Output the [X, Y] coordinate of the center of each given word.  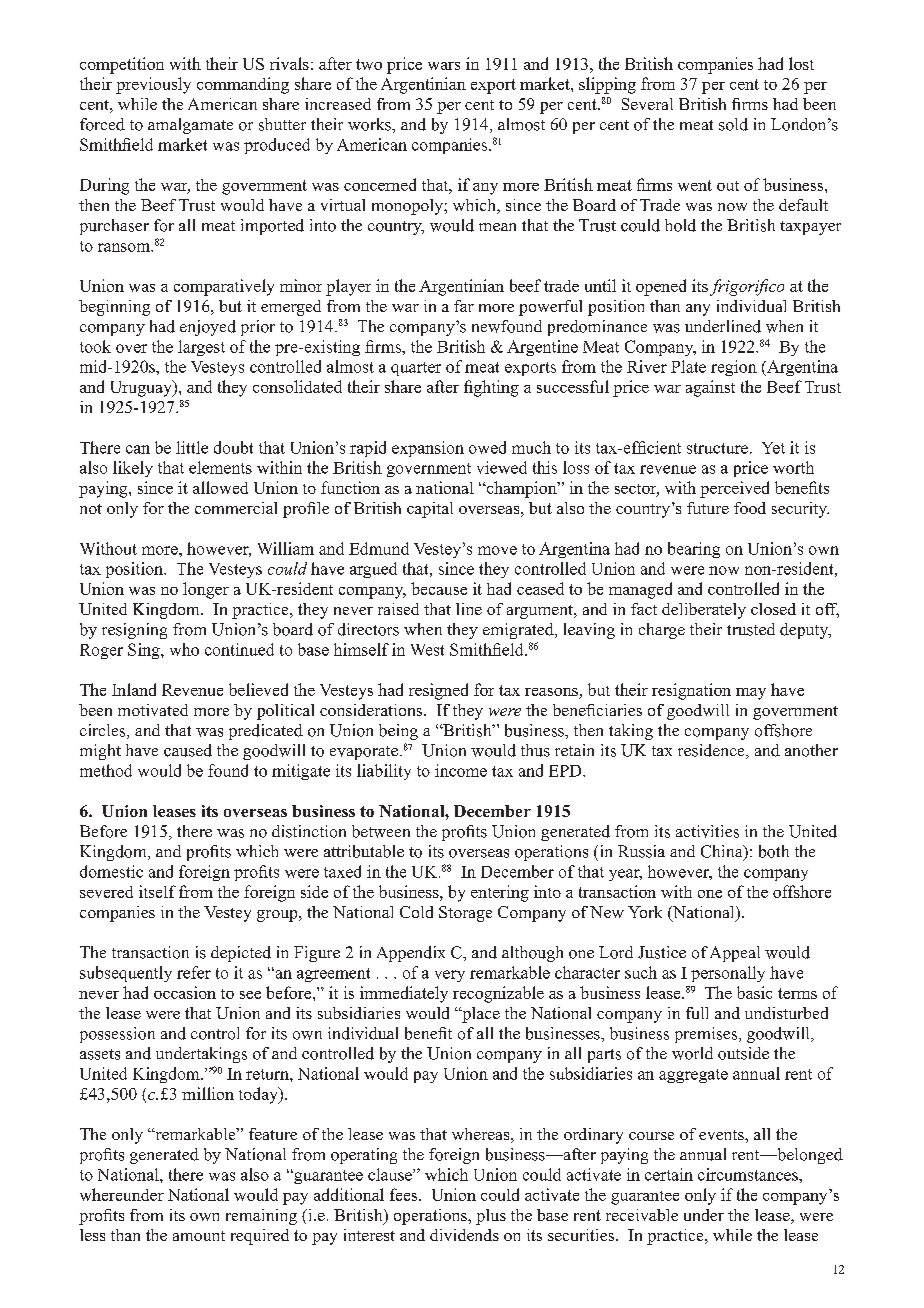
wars [444, 66]
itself [157, 891]
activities [707, 831]
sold [733, 124]
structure [717, 448]
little [192, 447]
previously [153, 85]
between [381, 831]
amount [199, 1236]
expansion [428, 449]
